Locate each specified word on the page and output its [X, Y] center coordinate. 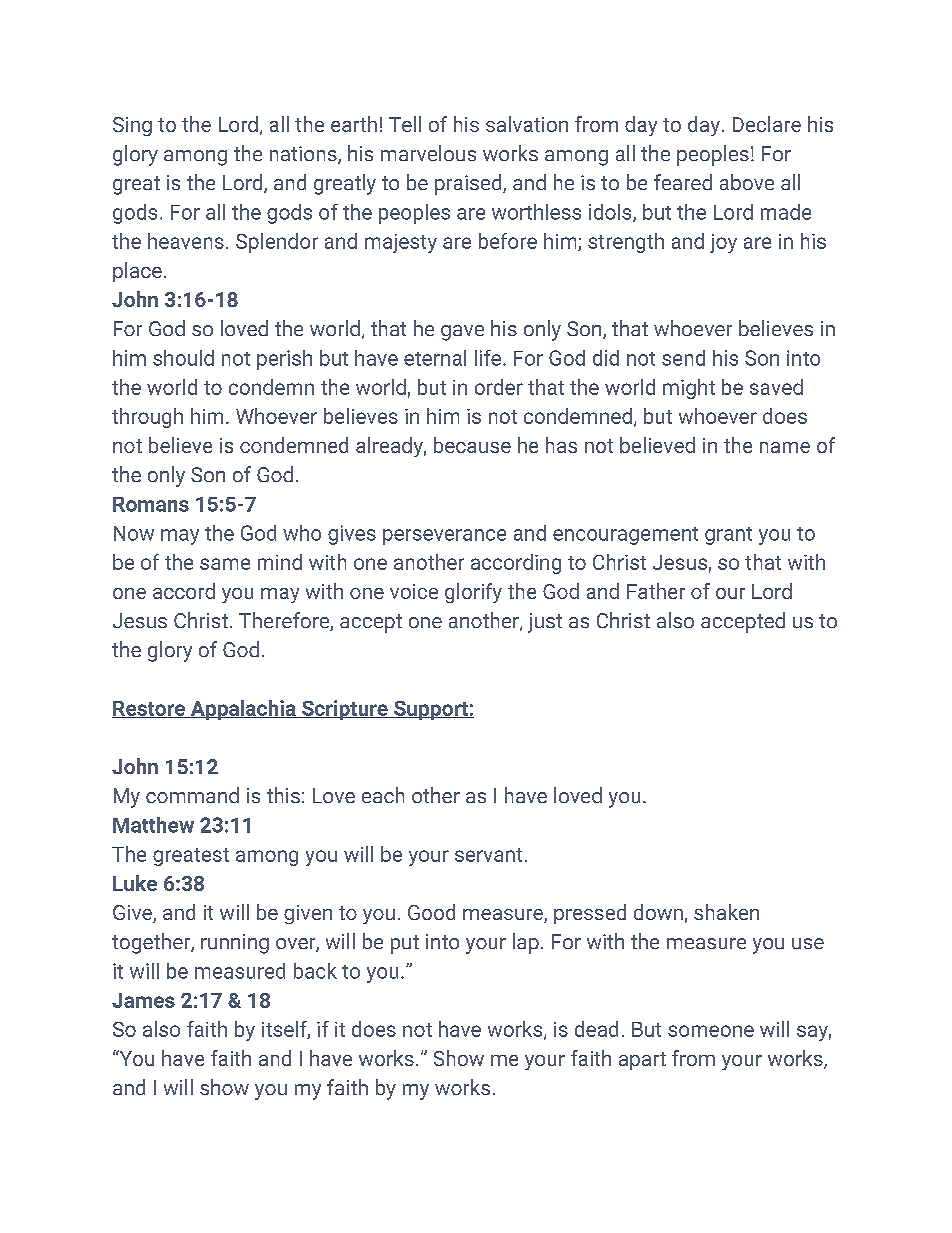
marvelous [428, 153]
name [785, 447]
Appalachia [243, 710]
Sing [132, 126]
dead [596, 1029]
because [472, 445]
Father [656, 591]
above [747, 182]
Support [430, 710]
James [143, 1000]
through [147, 418]
